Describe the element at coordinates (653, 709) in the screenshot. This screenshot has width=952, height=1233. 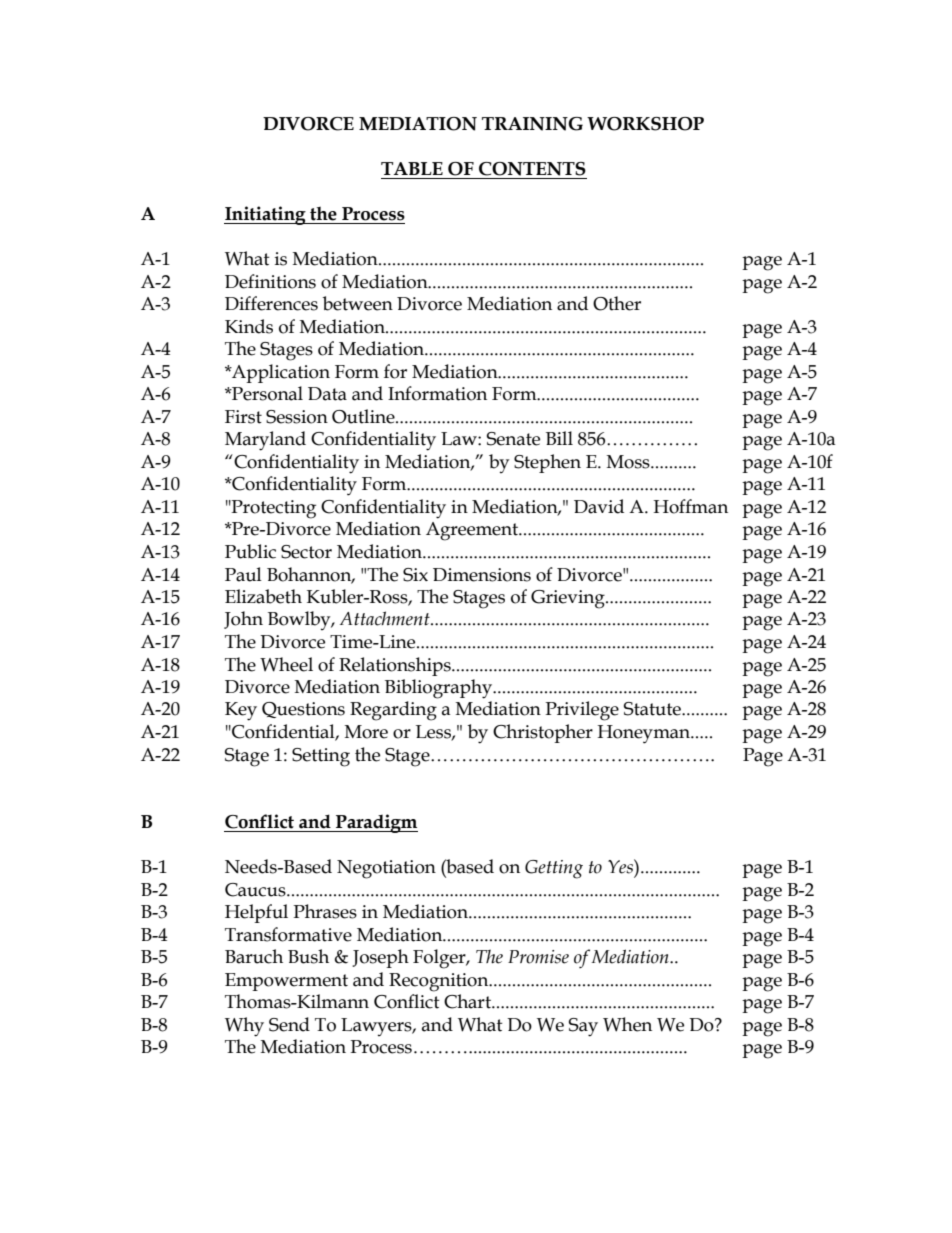
I see `Statute` at that location.
